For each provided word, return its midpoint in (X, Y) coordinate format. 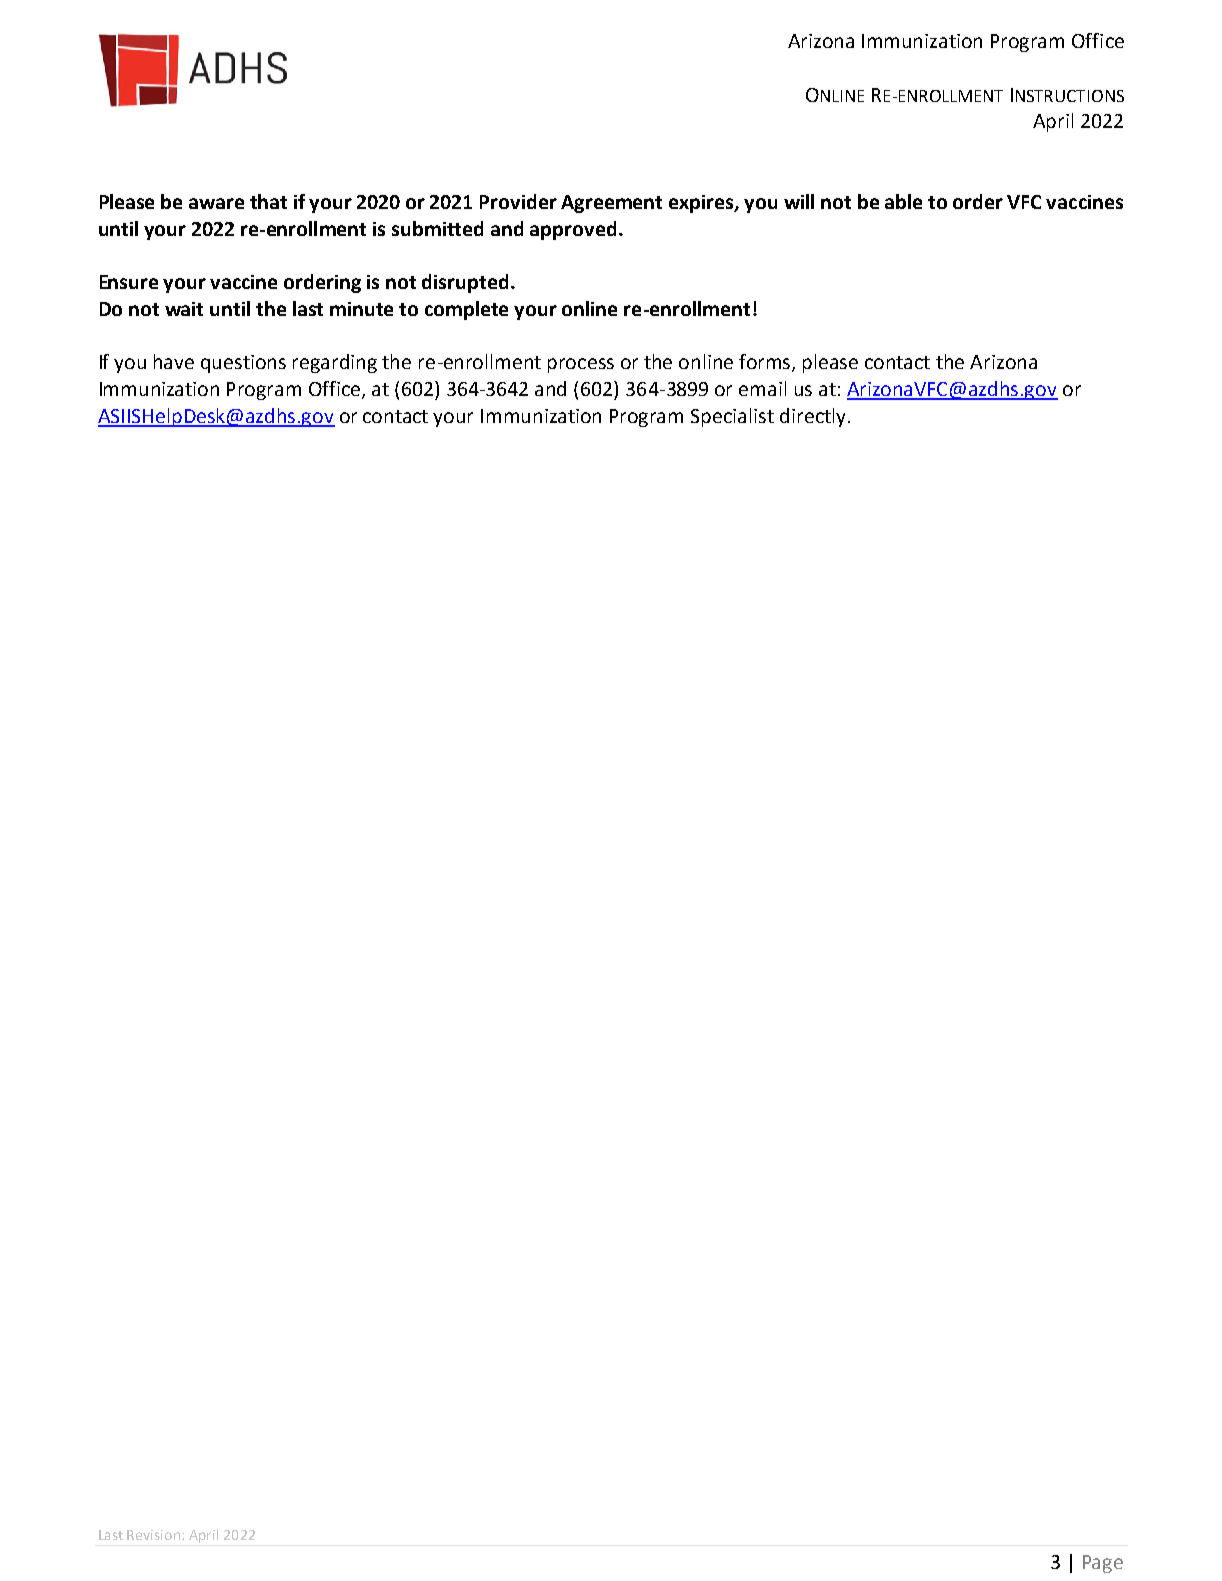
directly (812, 417)
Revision (155, 1535)
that (268, 201)
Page (1103, 1564)
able (903, 201)
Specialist (732, 417)
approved (573, 230)
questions (243, 364)
